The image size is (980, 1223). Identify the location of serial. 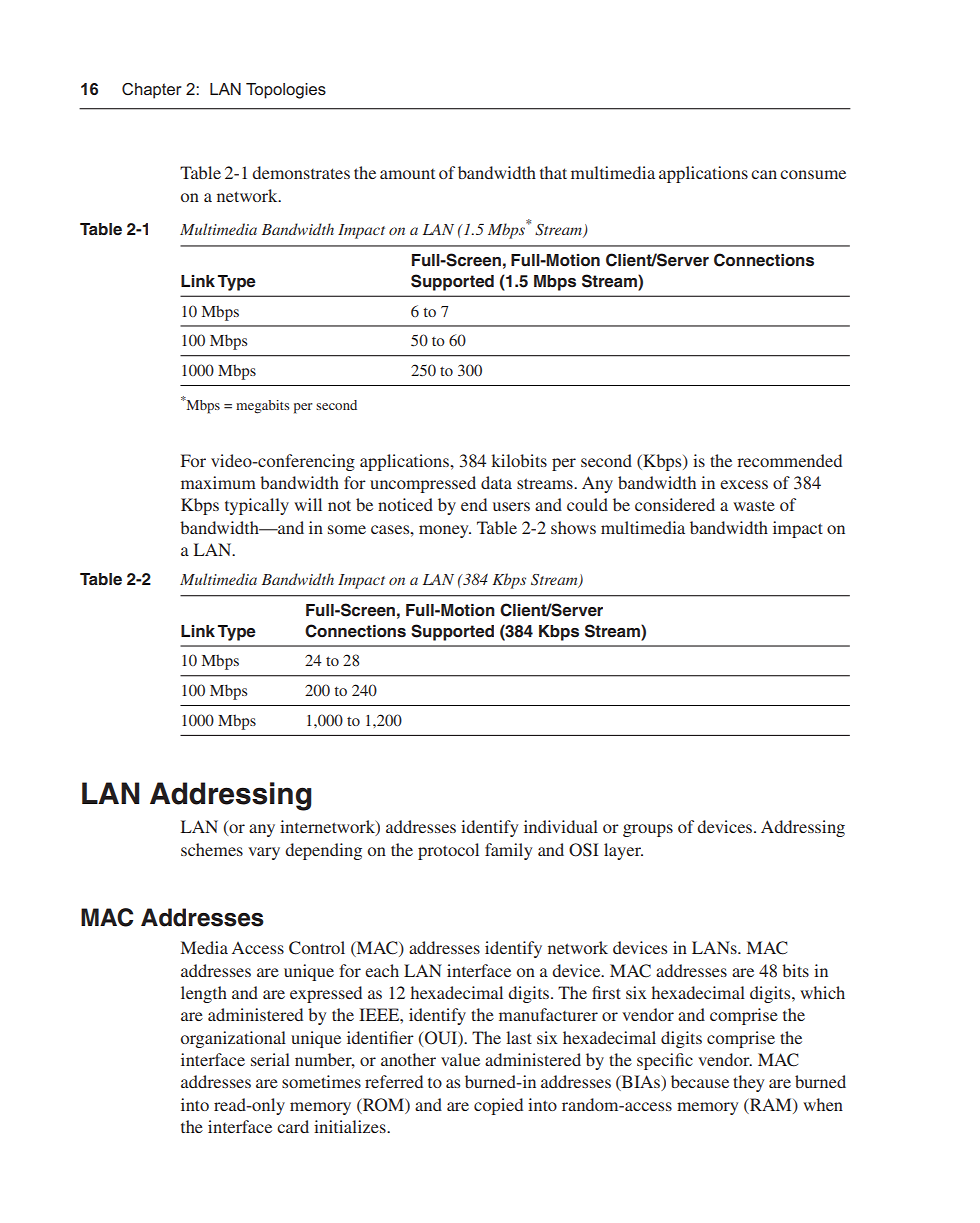
(270, 1059).
